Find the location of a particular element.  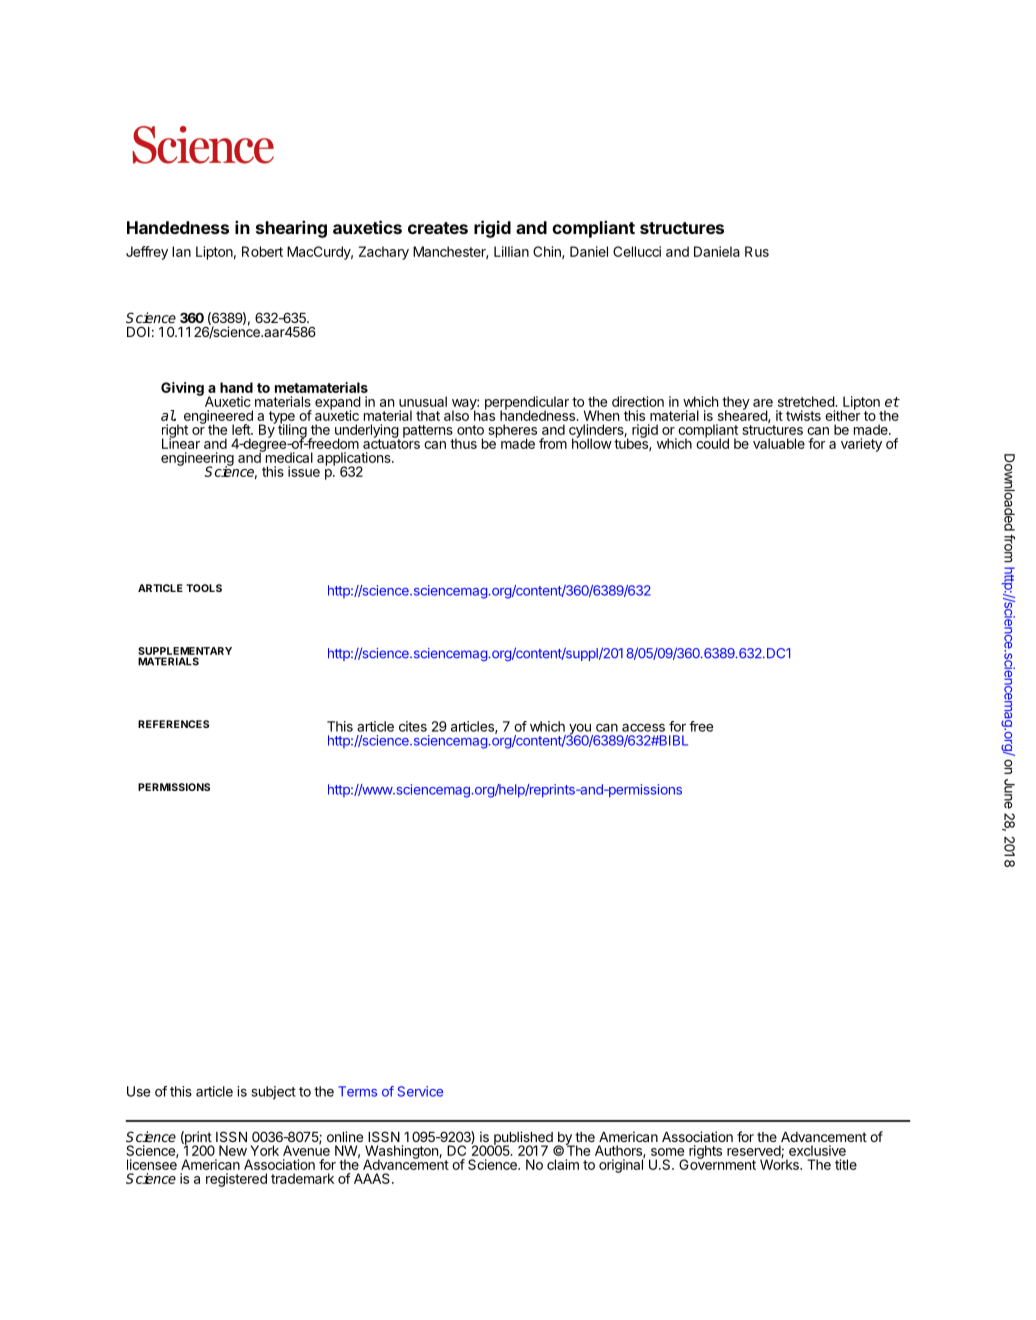

subject is located at coordinates (274, 1093).
